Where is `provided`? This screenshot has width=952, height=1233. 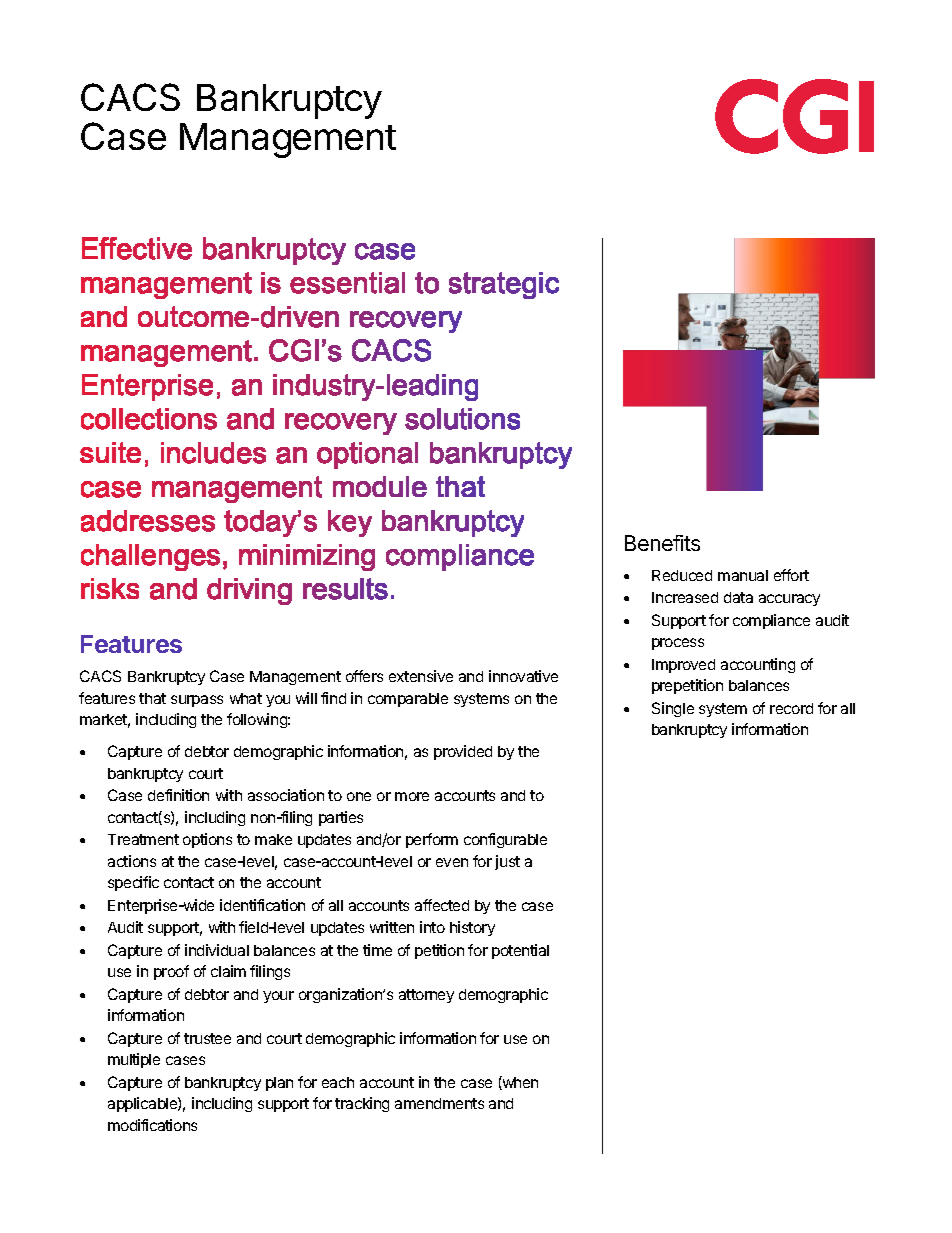
provided is located at coordinates (463, 752).
